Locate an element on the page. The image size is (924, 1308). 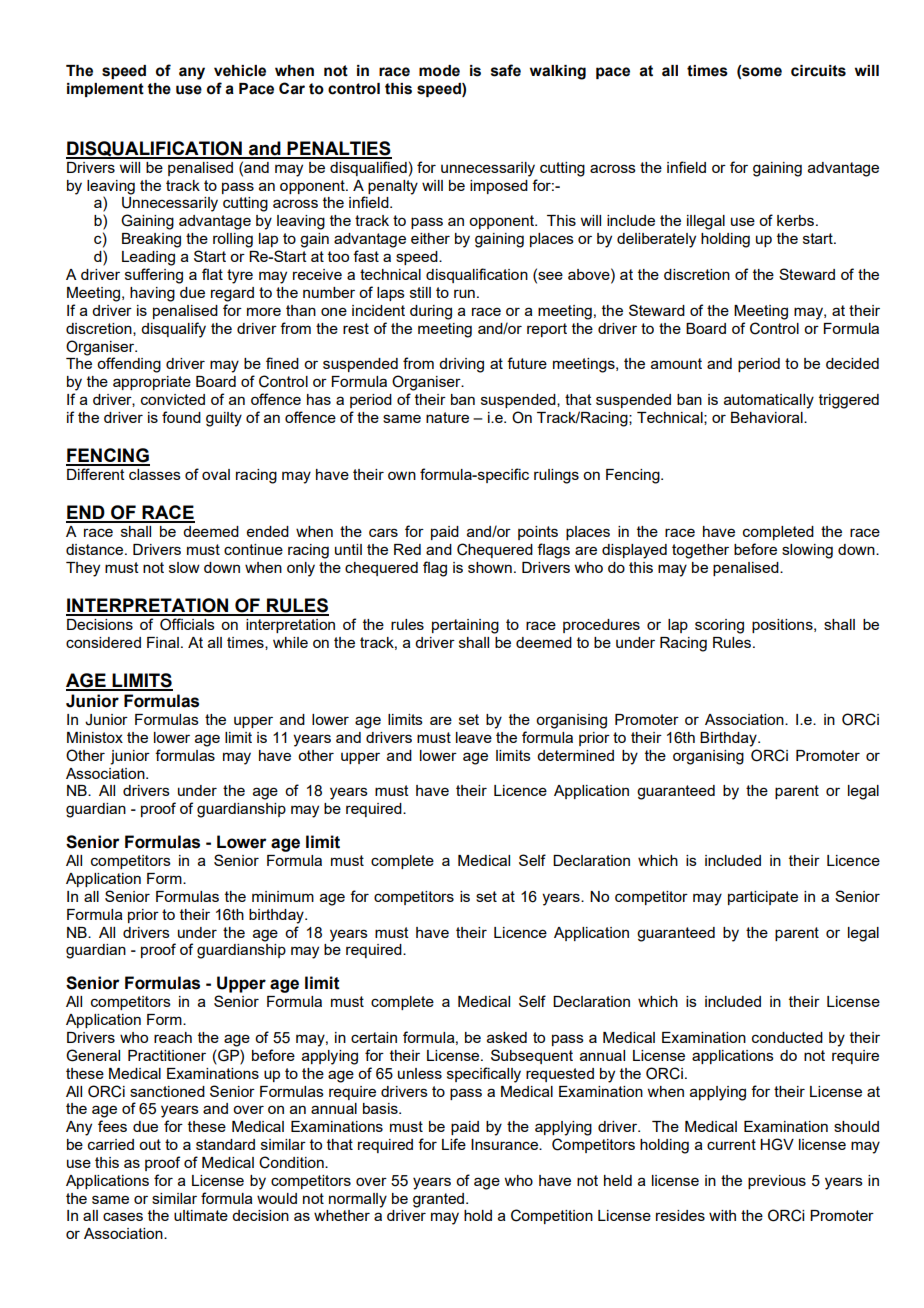
granted is located at coordinates (440, 1200).
